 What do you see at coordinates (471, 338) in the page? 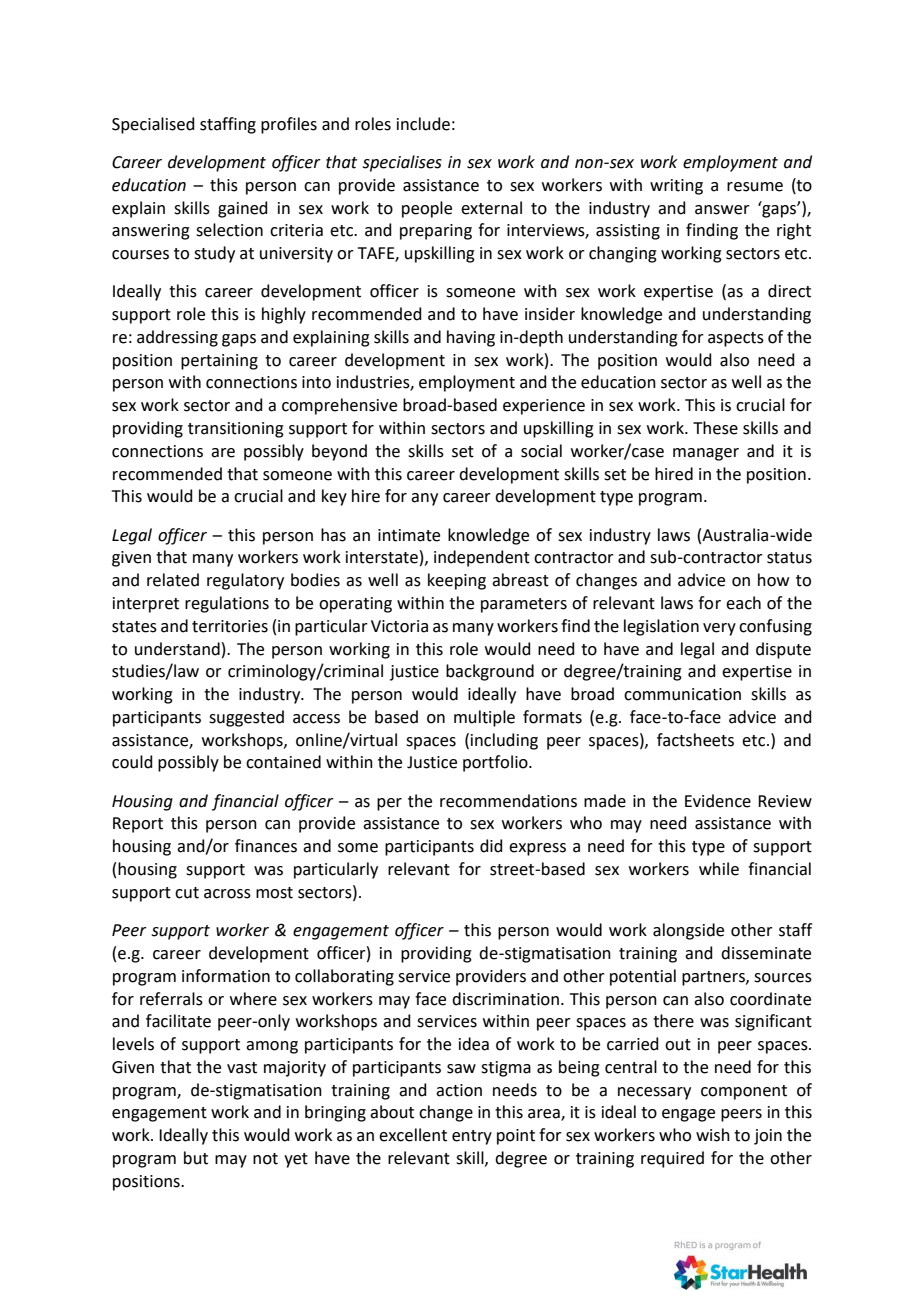
I see `having` at bounding box center [471, 338].
